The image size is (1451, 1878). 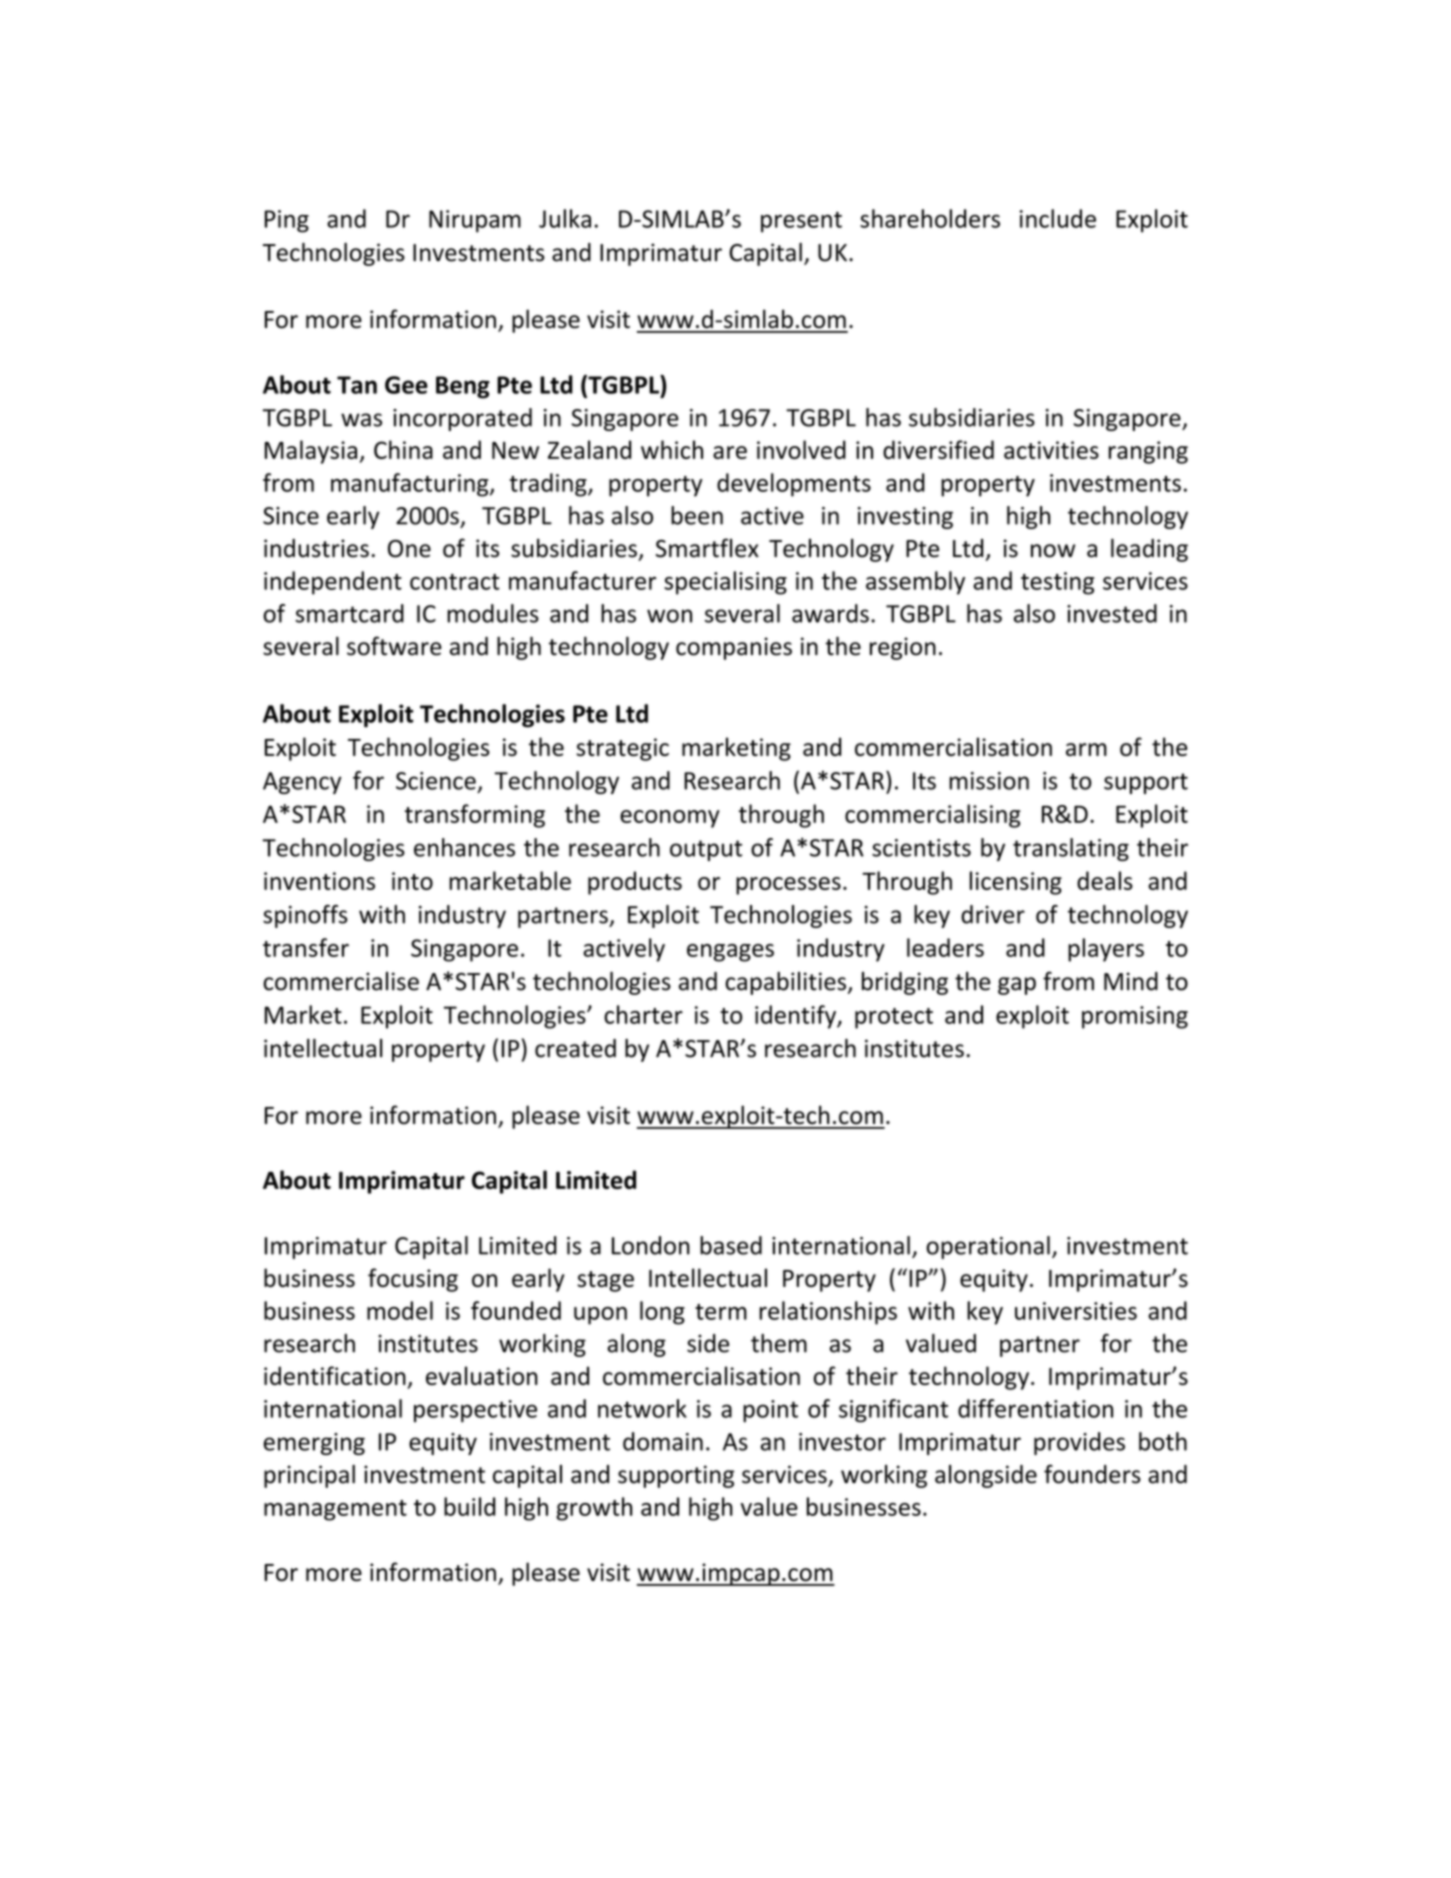 I want to click on operational, so click(x=988, y=1247).
